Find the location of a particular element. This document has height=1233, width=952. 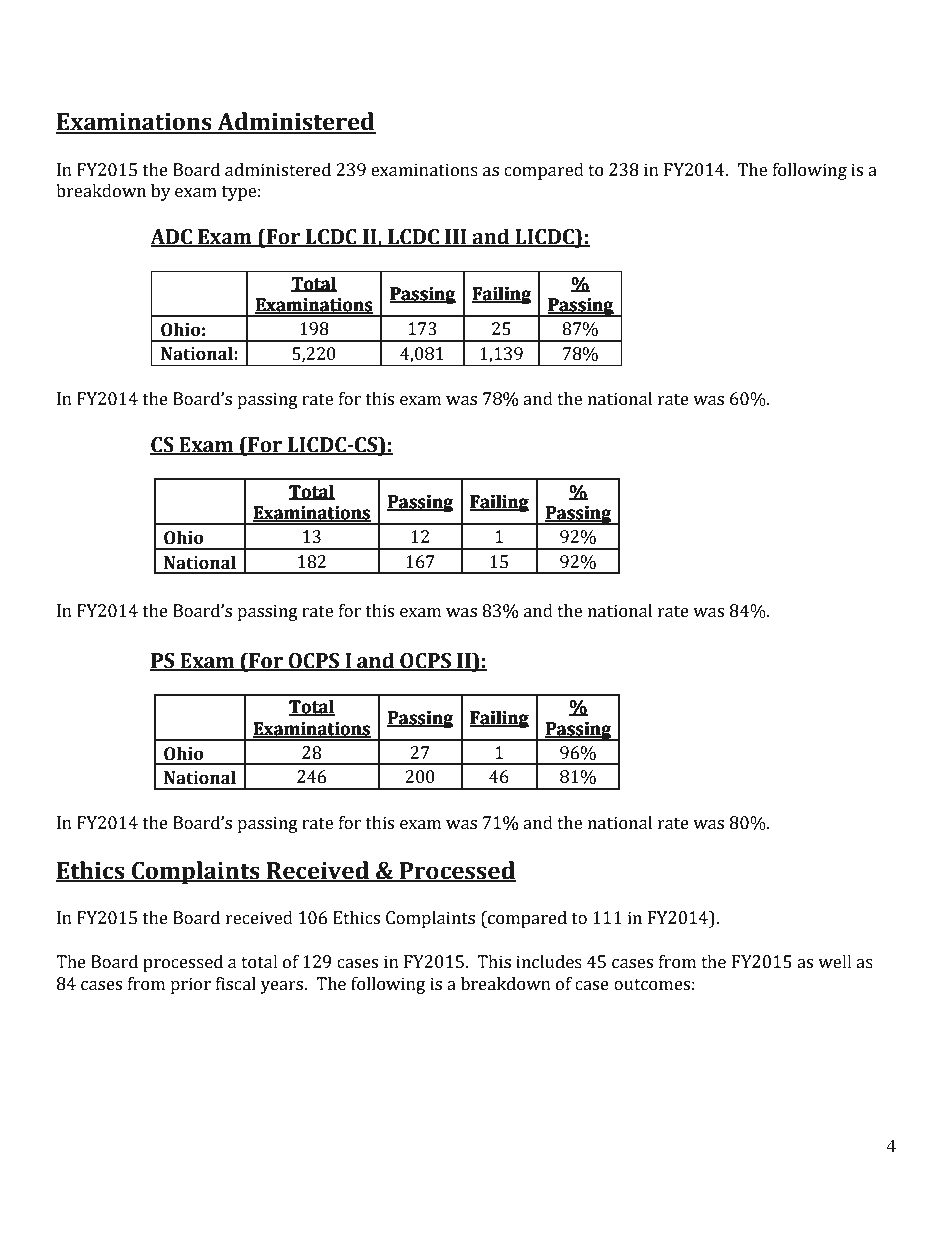

years is located at coordinates (283, 987).
